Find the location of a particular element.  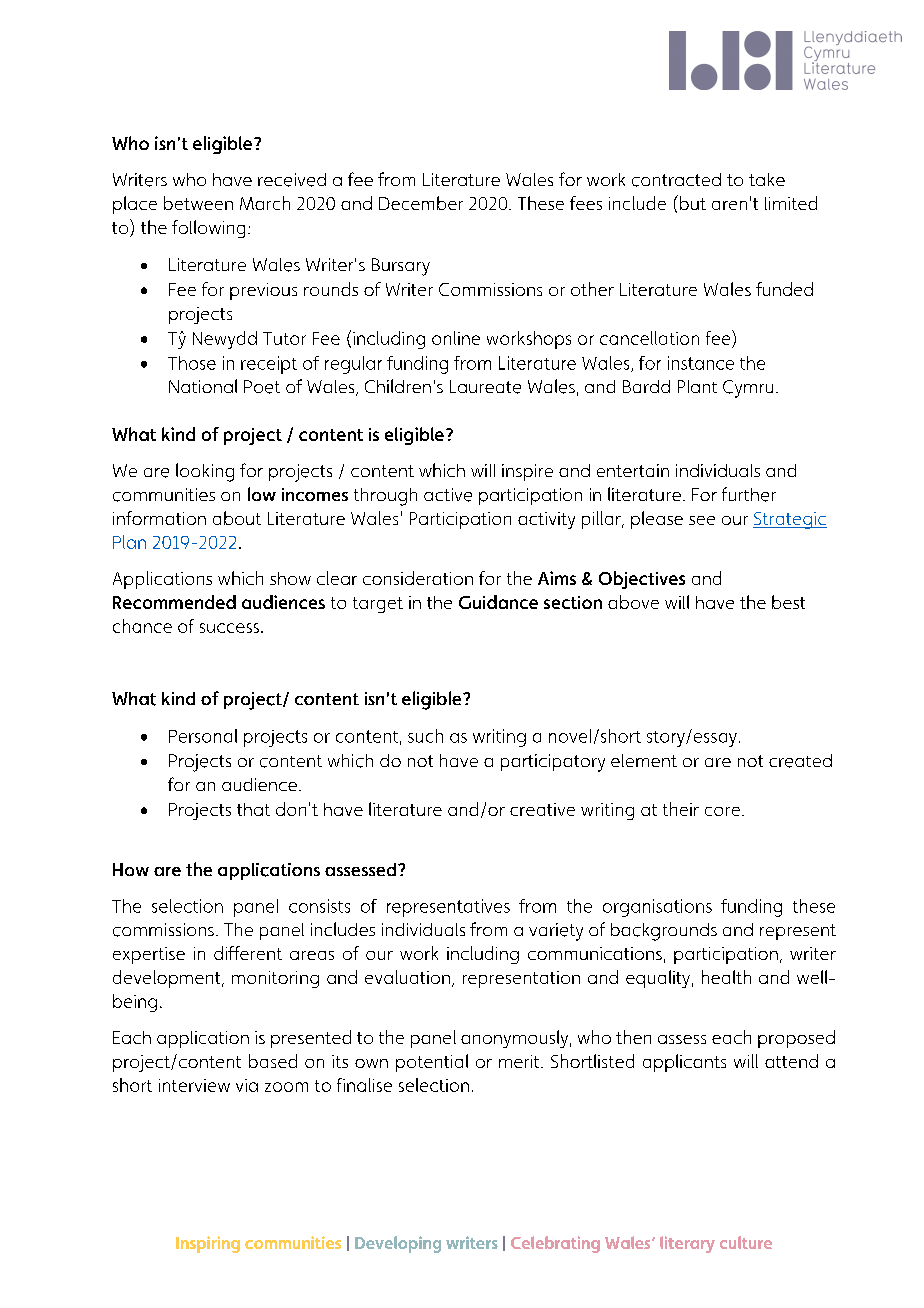

Inspiring is located at coordinates (208, 1244).
